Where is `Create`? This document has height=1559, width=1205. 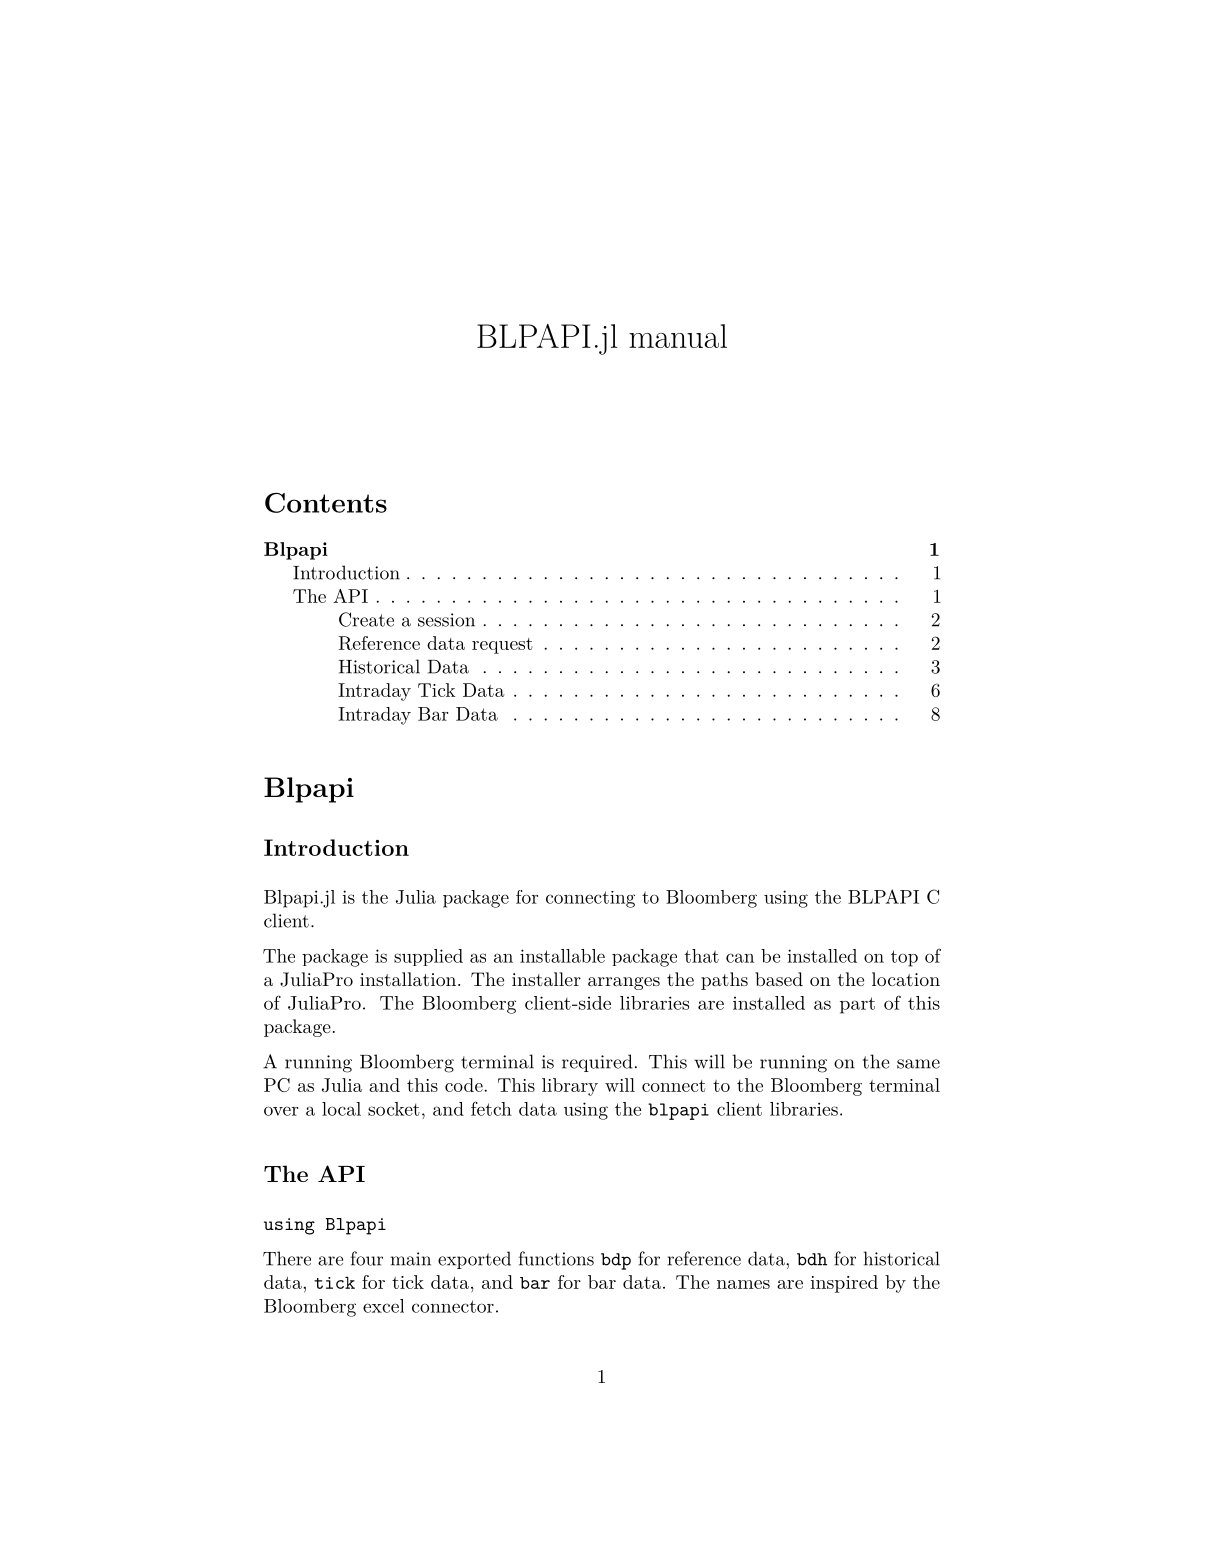 Create is located at coordinates (366, 619).
